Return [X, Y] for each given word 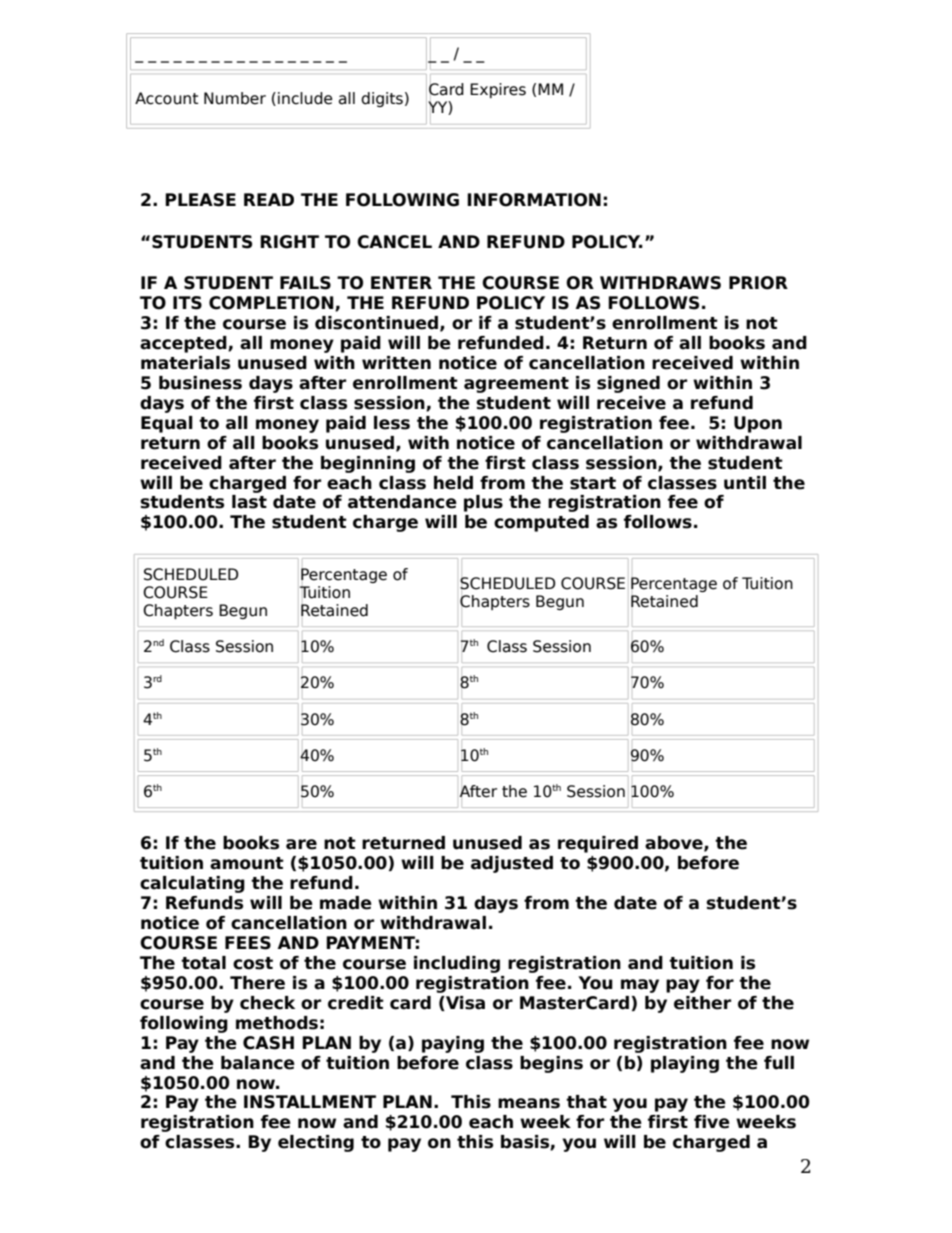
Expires [498, 90]
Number [235, 98]
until [745, 483]
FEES [248, 943]
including [457, 964]
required [598, 844]
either [702, 1003]
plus [483, 503]
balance [258, 1063]
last [249, 502]
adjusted [512, 864]
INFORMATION [534, 200]
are [301, 844]
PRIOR [758, 283]
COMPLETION [272, 303]
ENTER [401, 282]
